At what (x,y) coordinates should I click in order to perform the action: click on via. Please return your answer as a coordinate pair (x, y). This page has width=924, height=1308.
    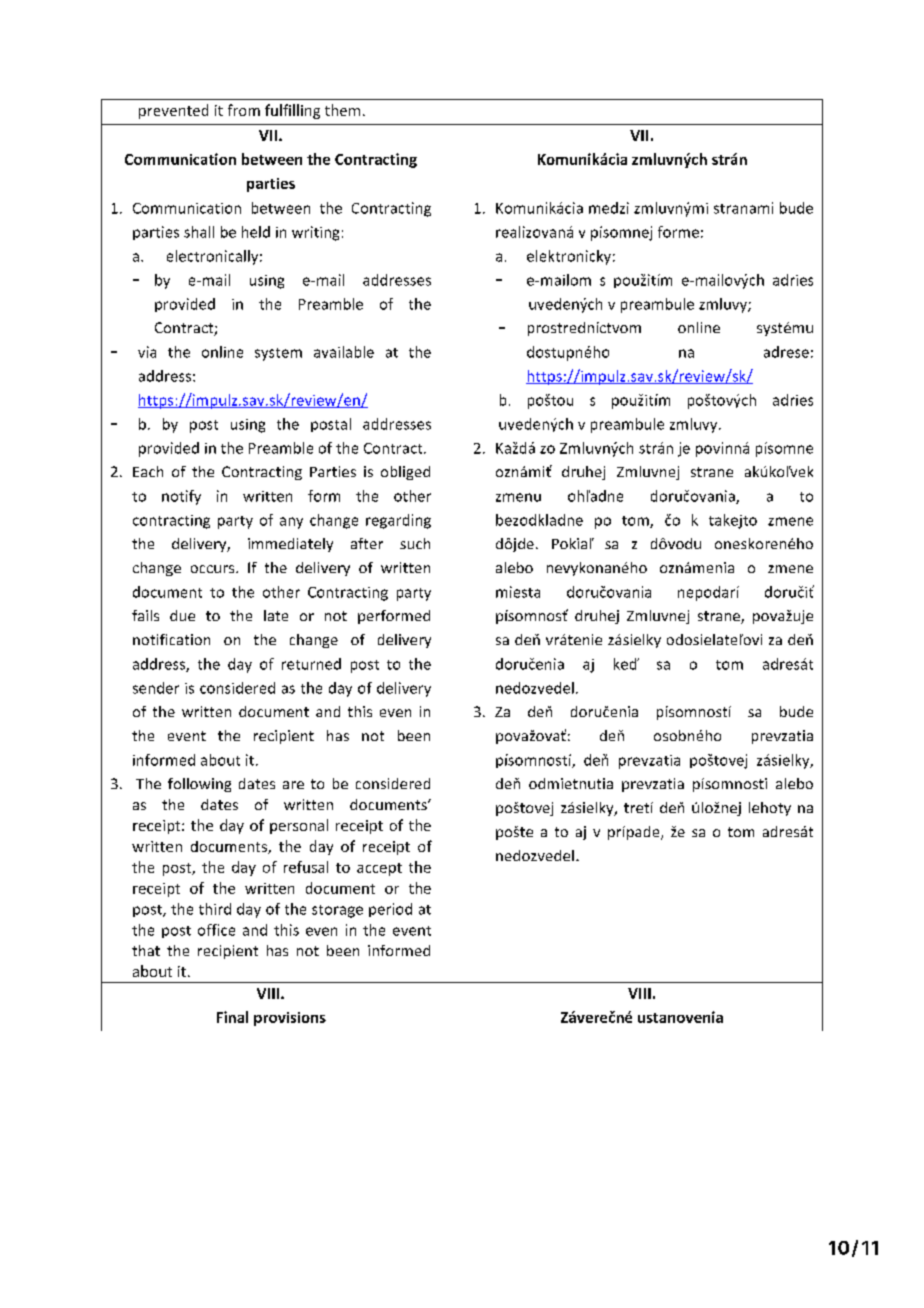
    Looking at the image, I should click on (147, 352).
